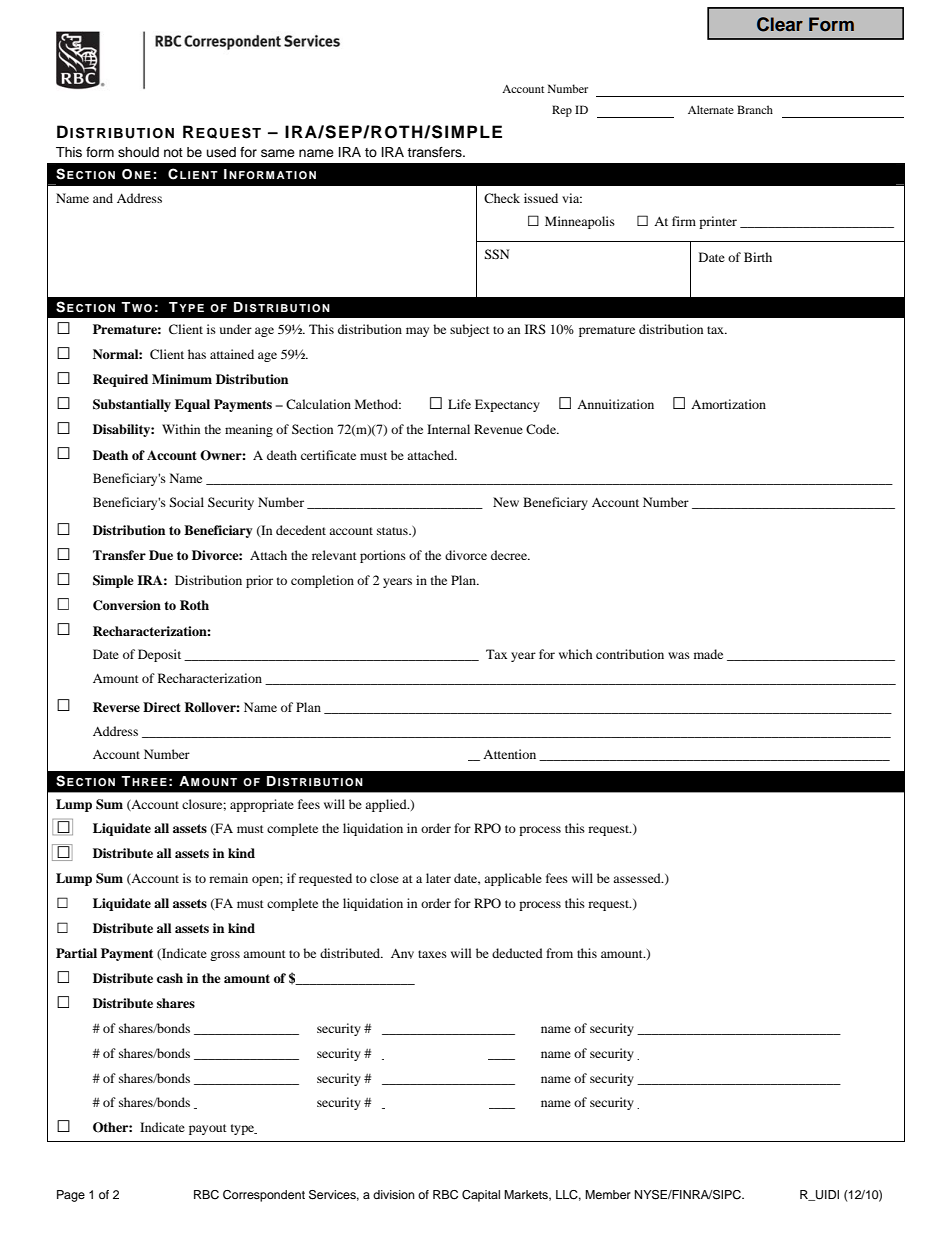 The image size is (952, 1233). I want to click on portions, so click(383, 556).
